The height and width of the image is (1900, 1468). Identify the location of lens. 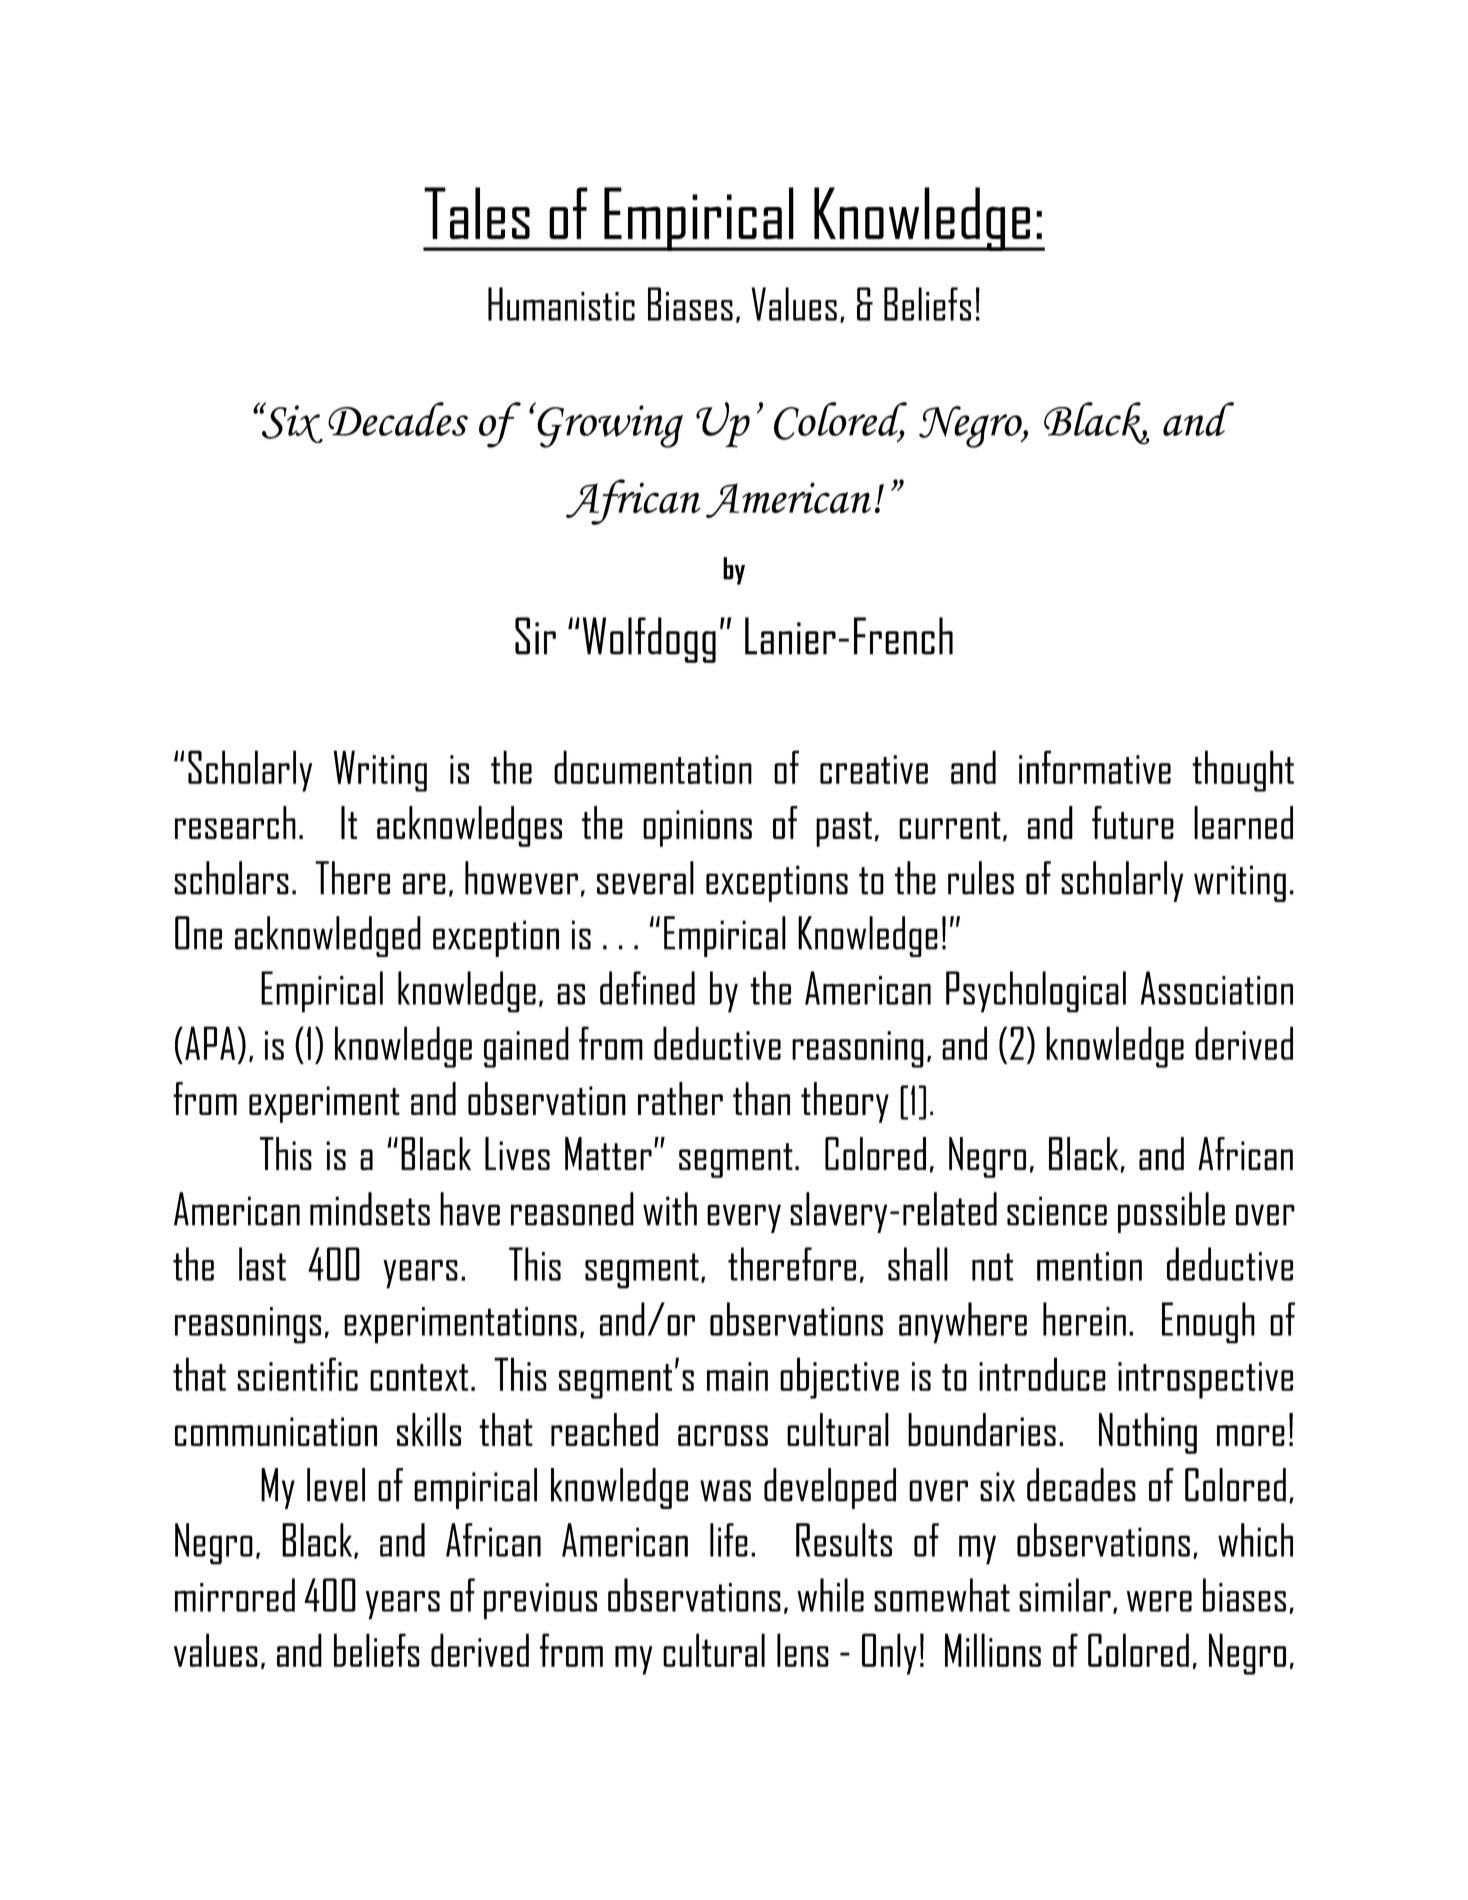
(803, 1650).
